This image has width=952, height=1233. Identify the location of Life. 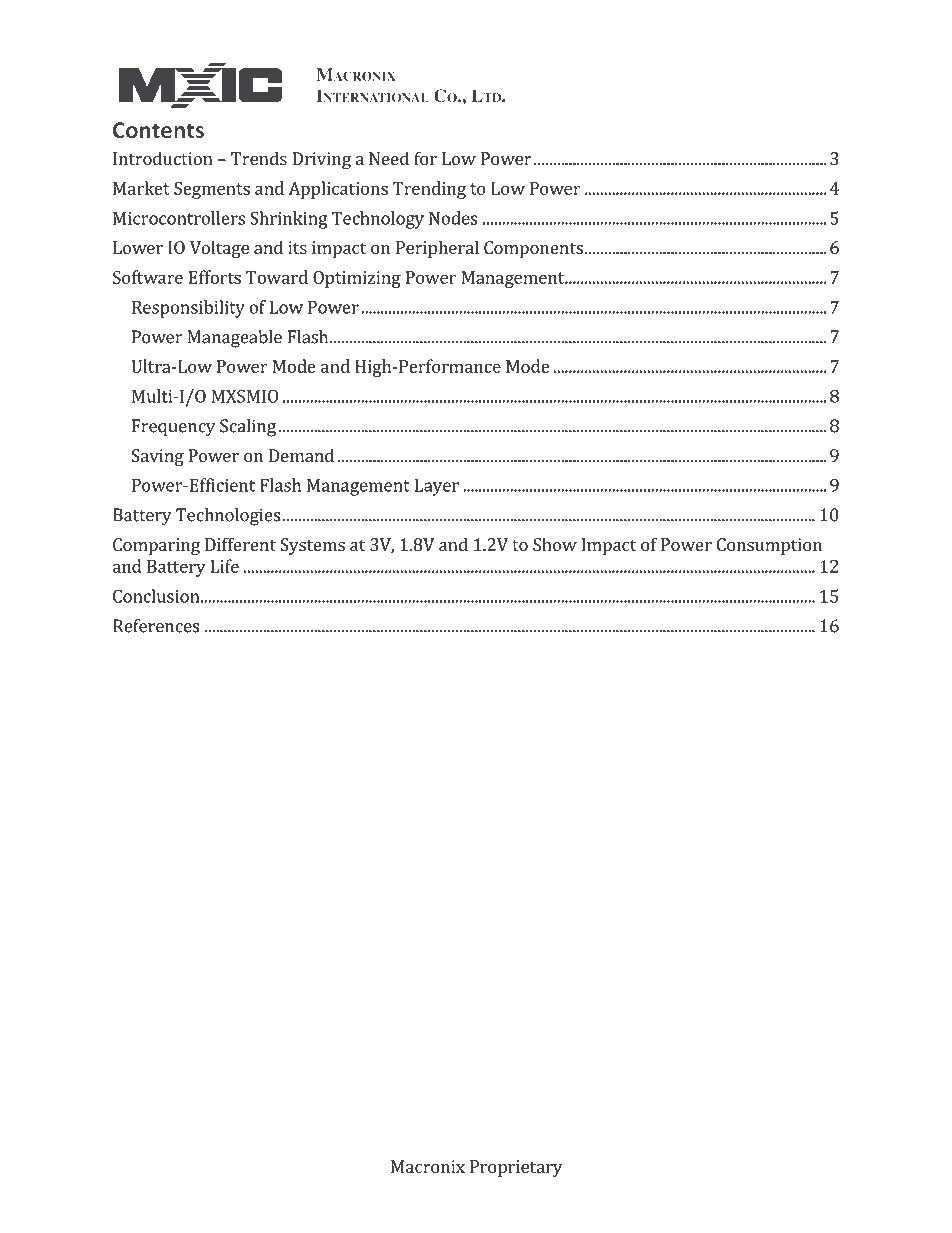
(224, 566).
